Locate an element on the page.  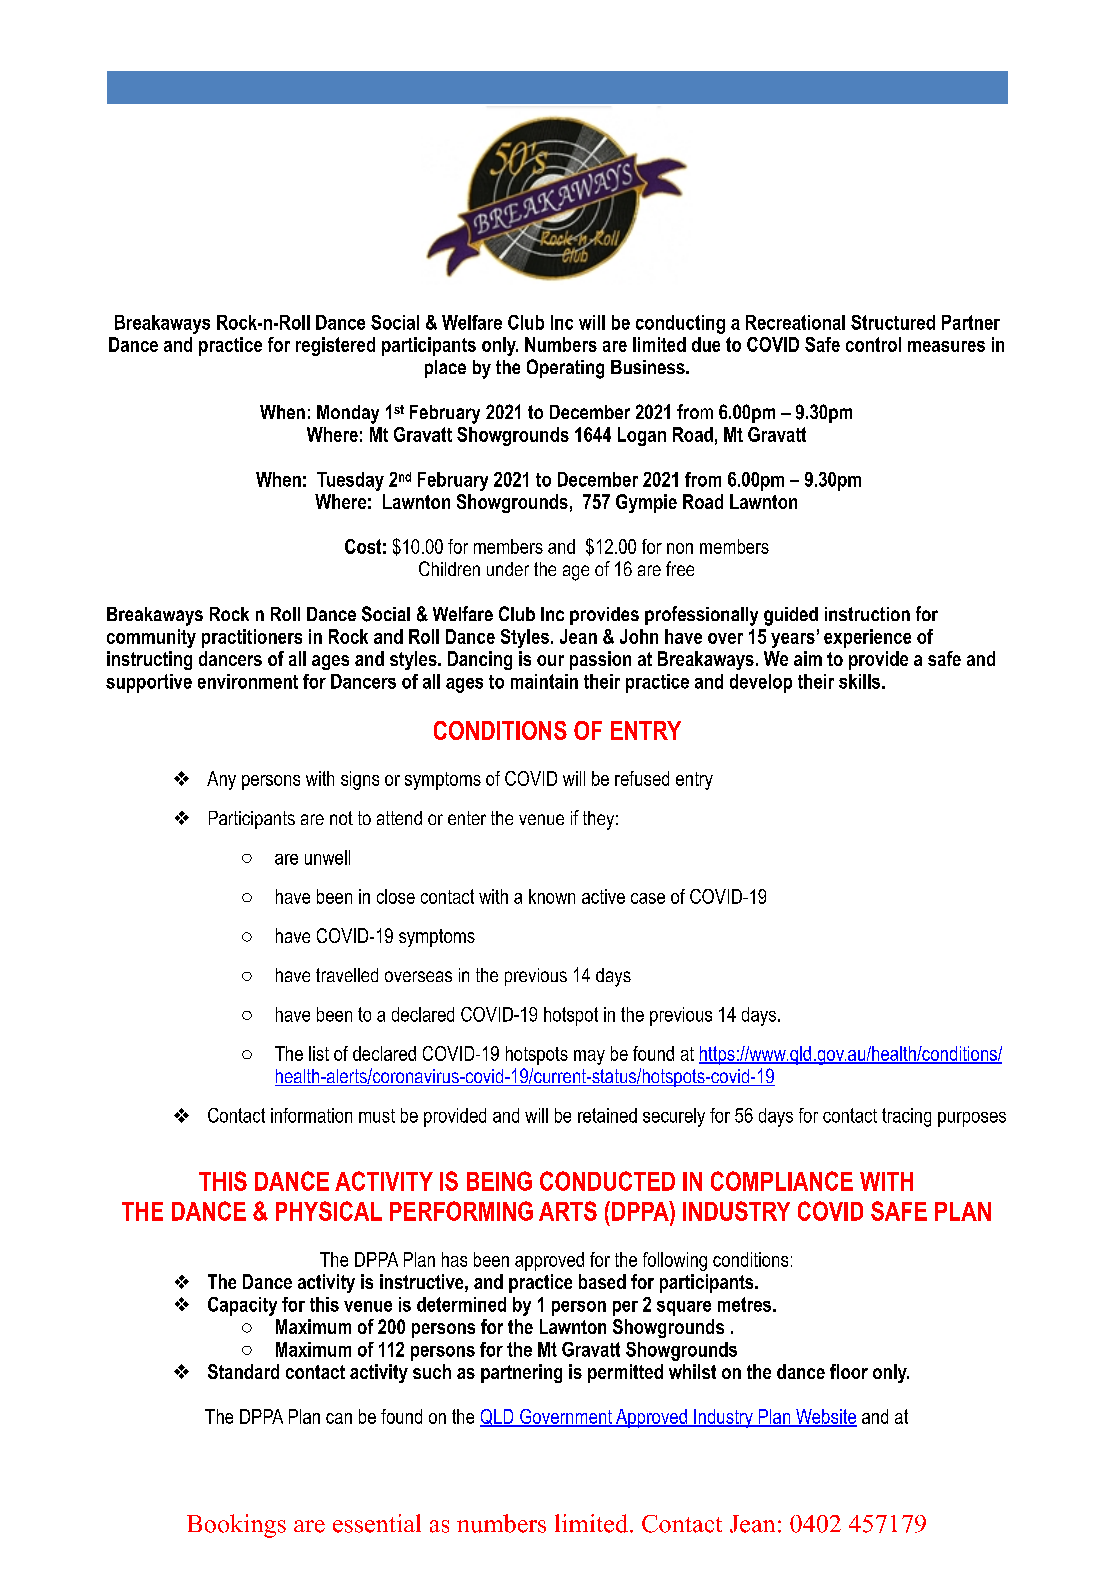
our is located at coordinates (550, 660).
